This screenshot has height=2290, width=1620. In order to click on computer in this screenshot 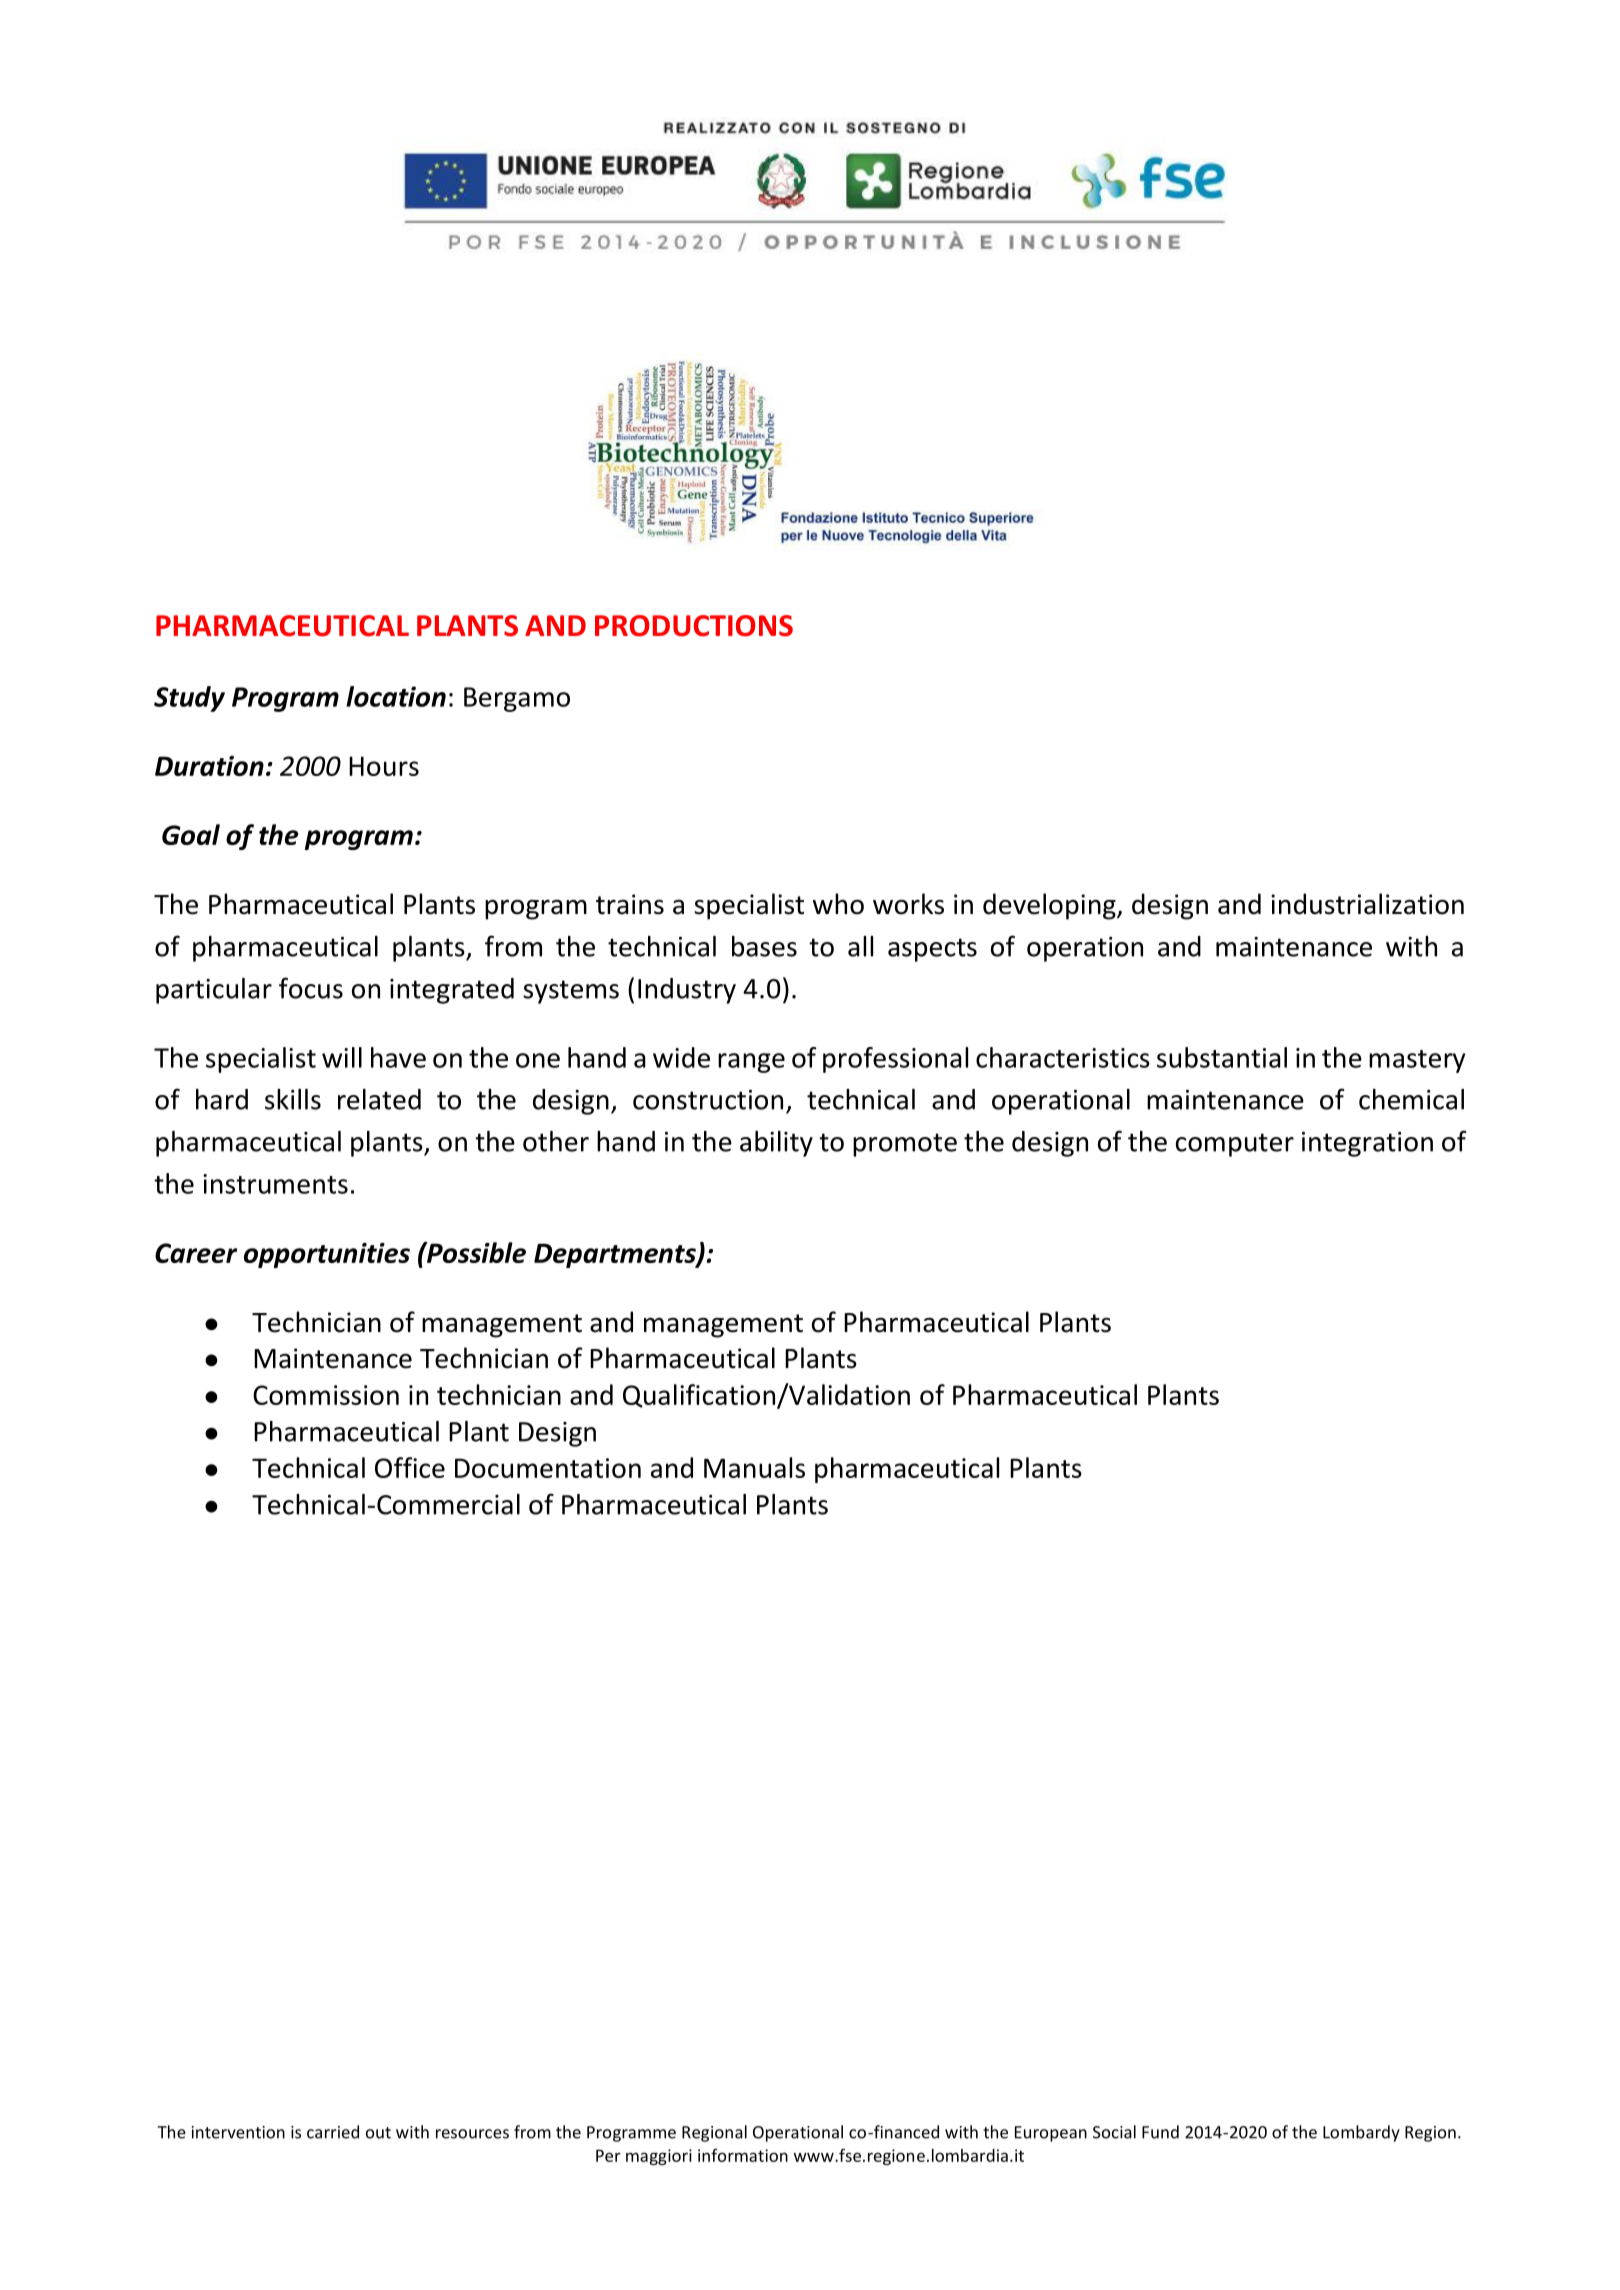, I will do `click(1235, 1145)`.
